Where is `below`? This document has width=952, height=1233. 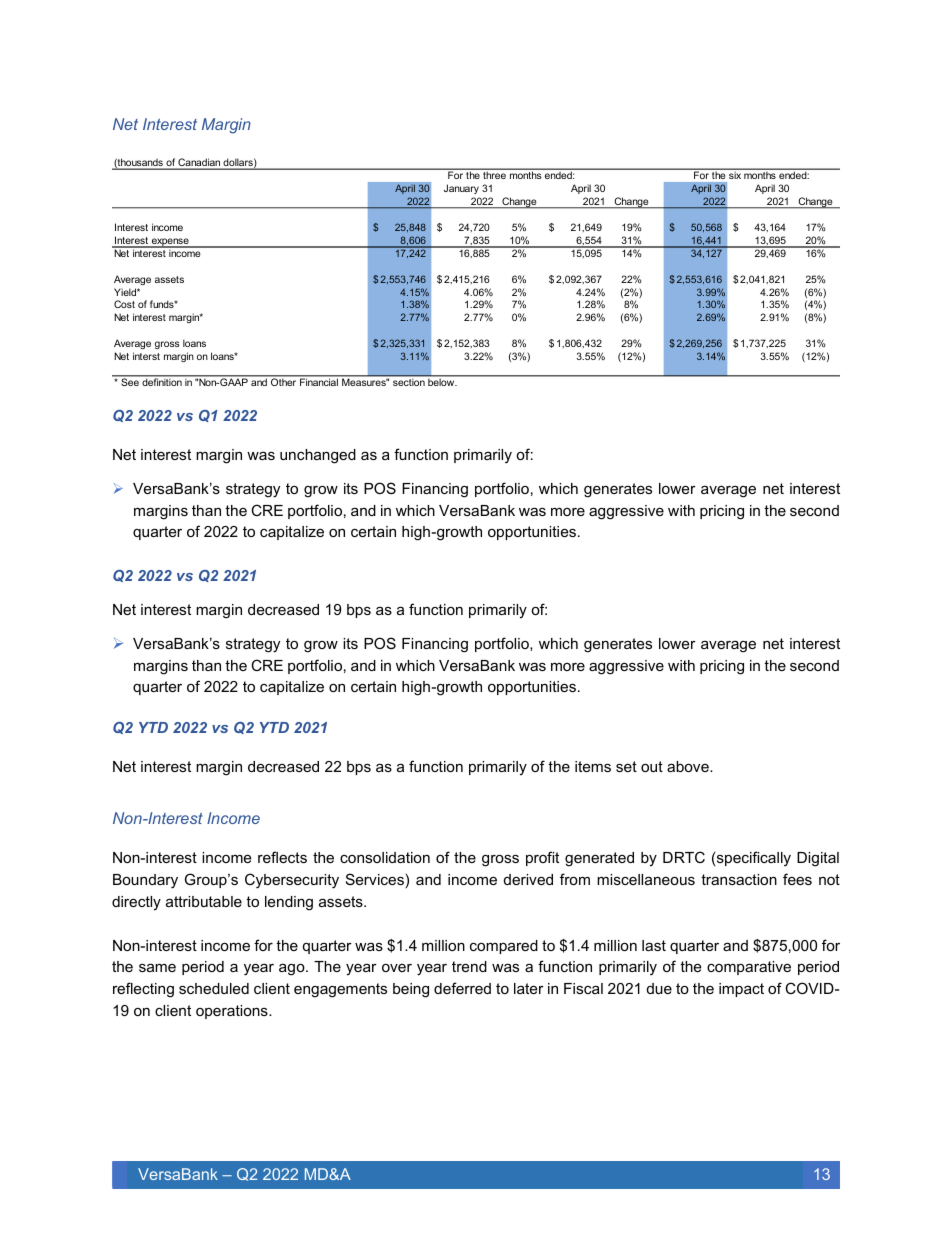
below is located at coordinates (442, 382).
